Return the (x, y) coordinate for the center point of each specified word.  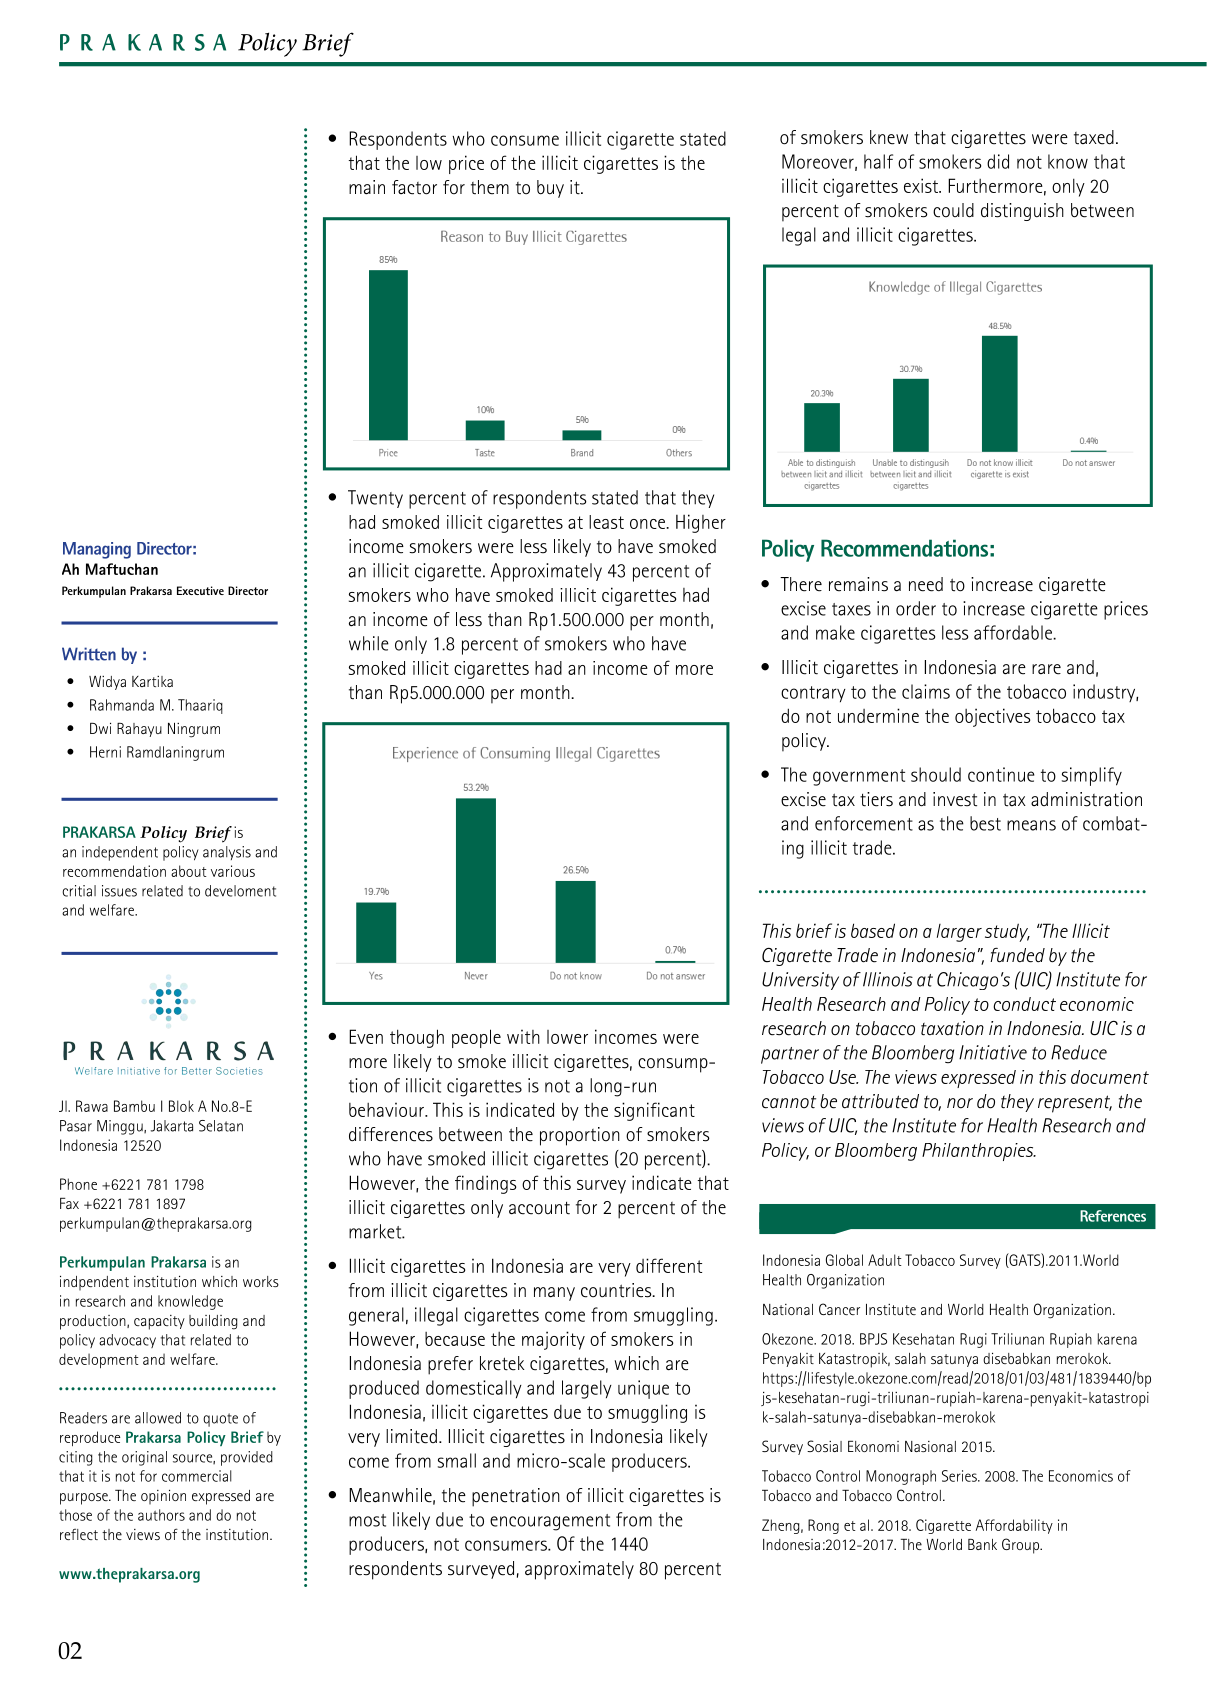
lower (567, 1037)
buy (550, 189)
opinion (163, 1497)
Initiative (993, 1052)
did (998, 161)
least (606, 522)
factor (414, 187)
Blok (181, 1106)
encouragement (550, 1522)
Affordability (1014, 1526)
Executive (200, 590)
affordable (1014, 632)
